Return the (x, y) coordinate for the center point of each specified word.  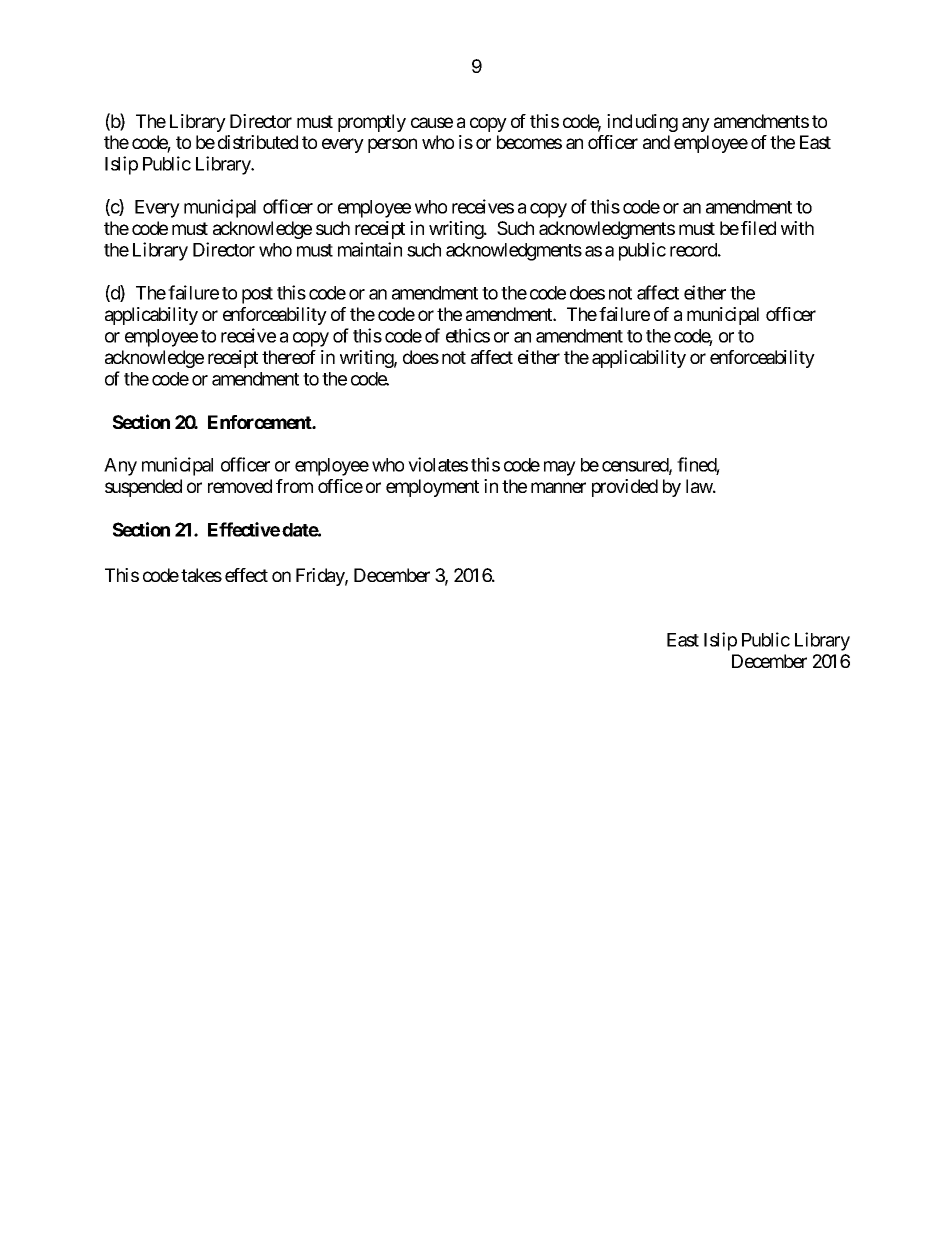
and (656, 142)
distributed (258, 142)
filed (758, 228)
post (257, 295)
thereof (289, 357)
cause (432, 122)
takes (201, 575)
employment (432, 488)
